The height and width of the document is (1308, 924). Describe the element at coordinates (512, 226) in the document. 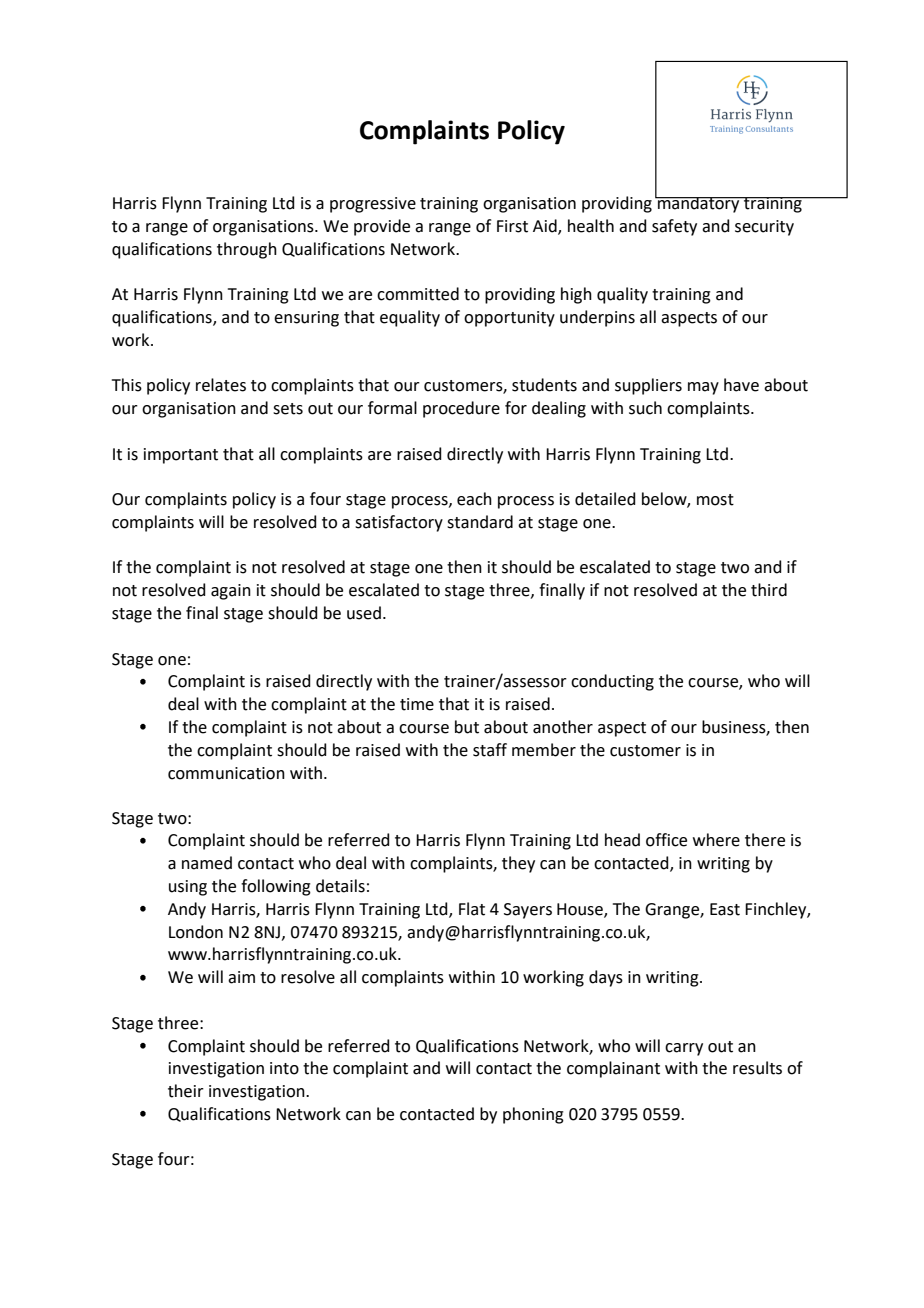

I see `First` at that location.
